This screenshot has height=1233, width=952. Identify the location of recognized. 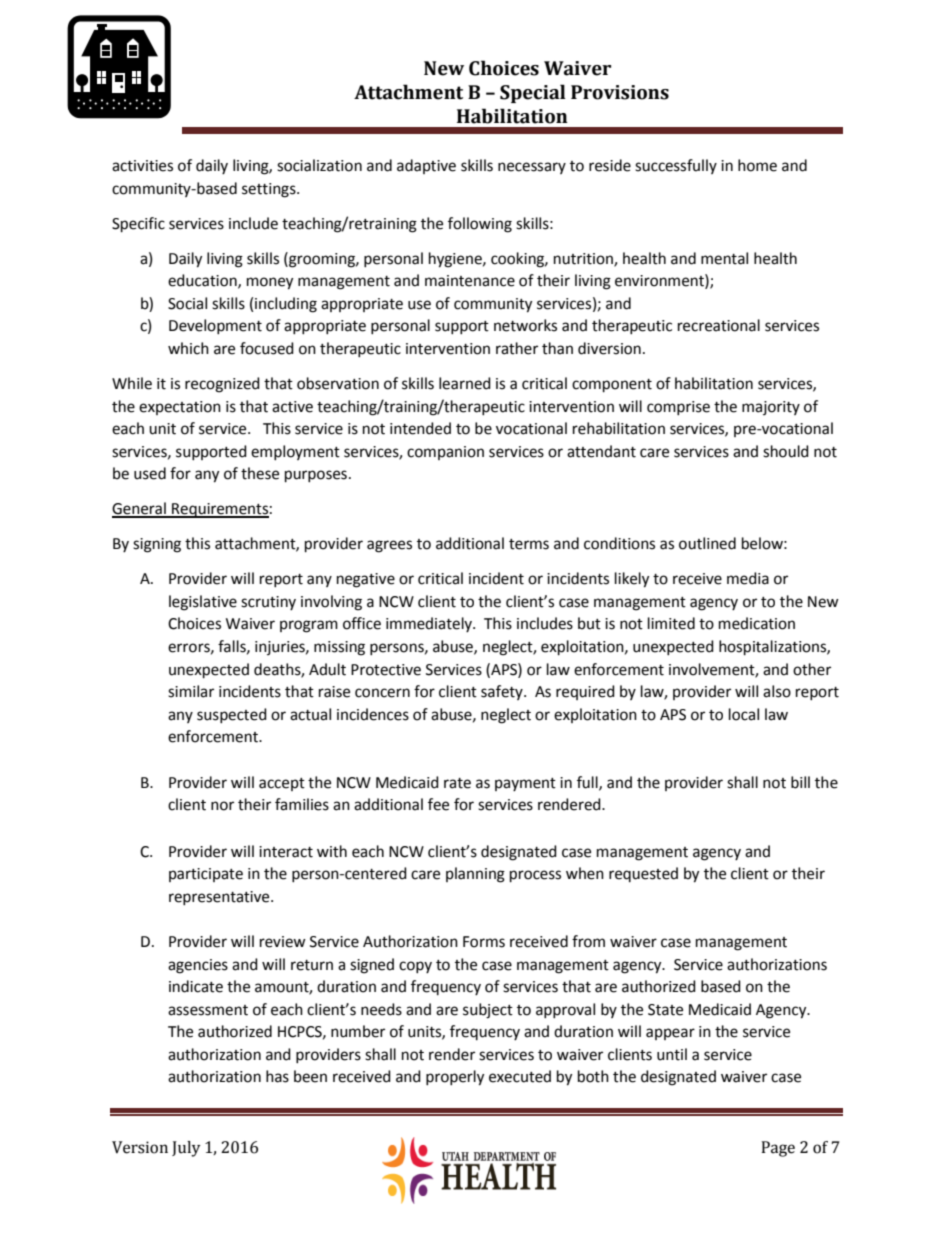
(222, 385).
